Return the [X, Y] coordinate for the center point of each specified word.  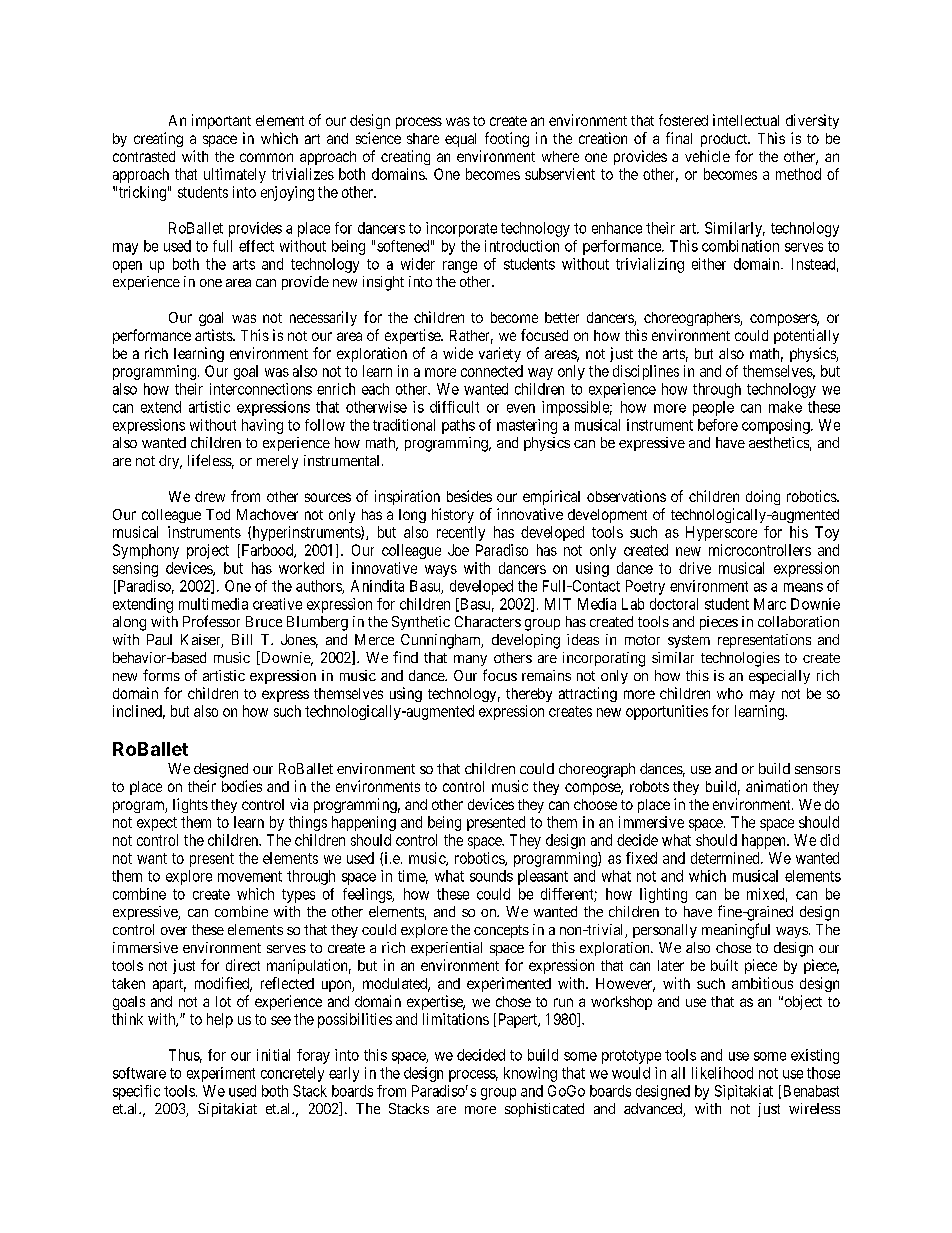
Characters [488, 621]
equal [460, 140]
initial [273, 1055]
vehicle [707, 156]
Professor [211, 621]
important [221, 121]
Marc [770, 604]
